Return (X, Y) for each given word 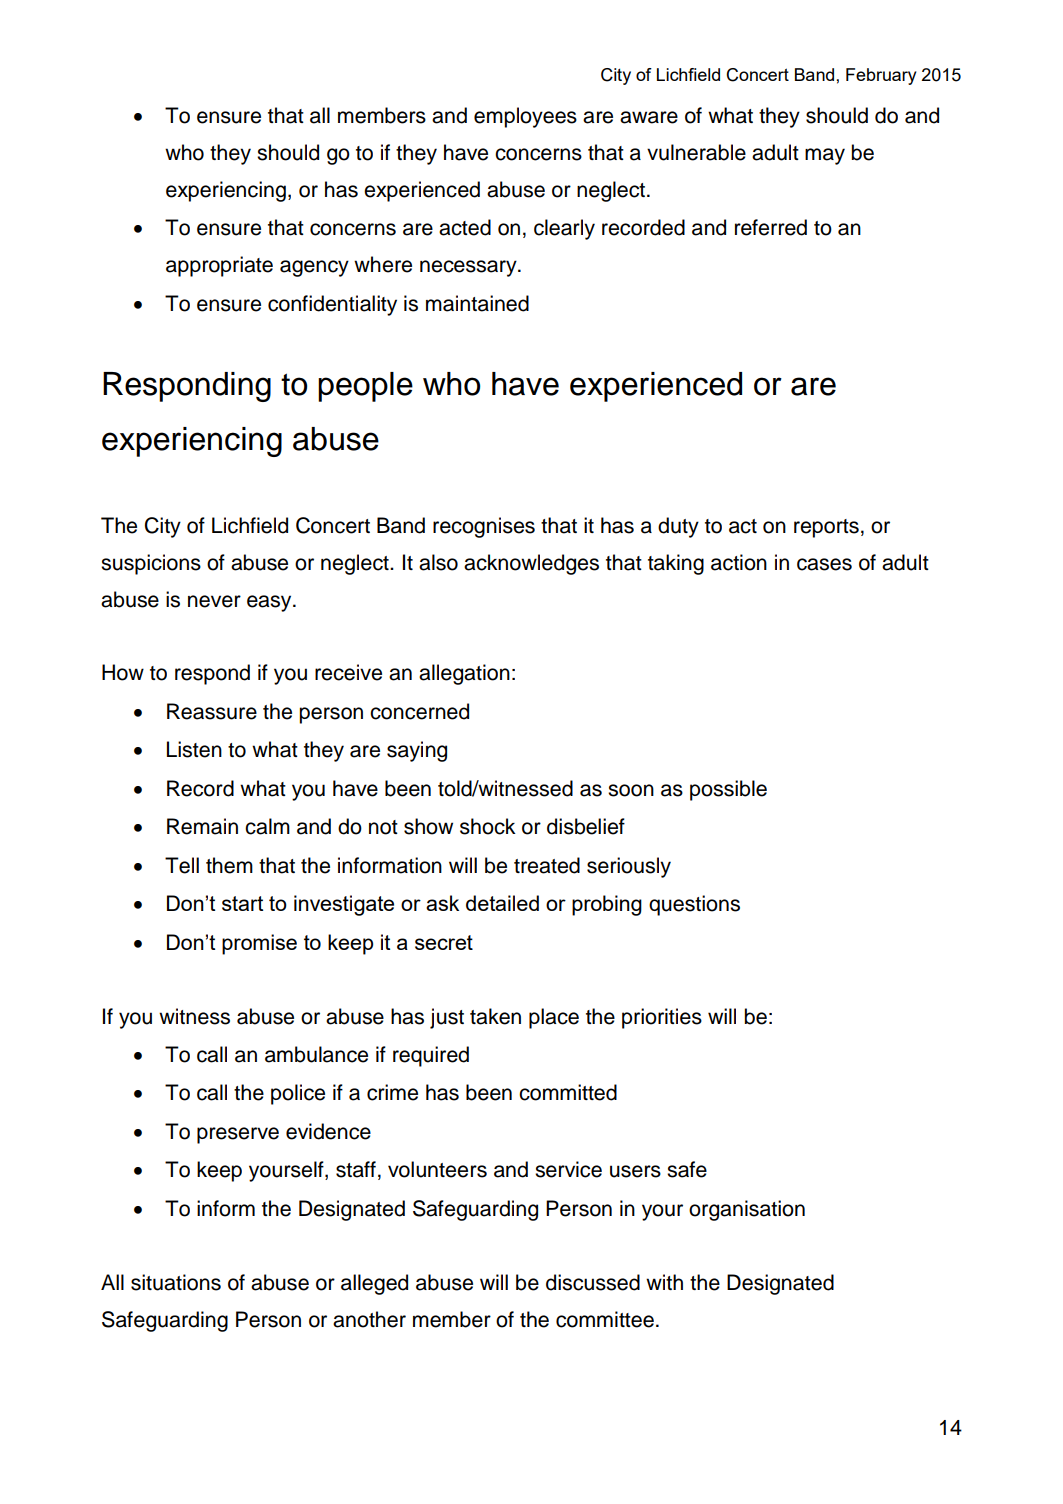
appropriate (219, 266)
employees (525, 117)
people (365, 387)
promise (259, 944)
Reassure (212, 711)
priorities (662, 1018)
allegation (464, 674)
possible (728, 790)
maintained (477, 303)
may (825, 156)
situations (176, 1282)
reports (826, 528)
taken (495, 1016)
